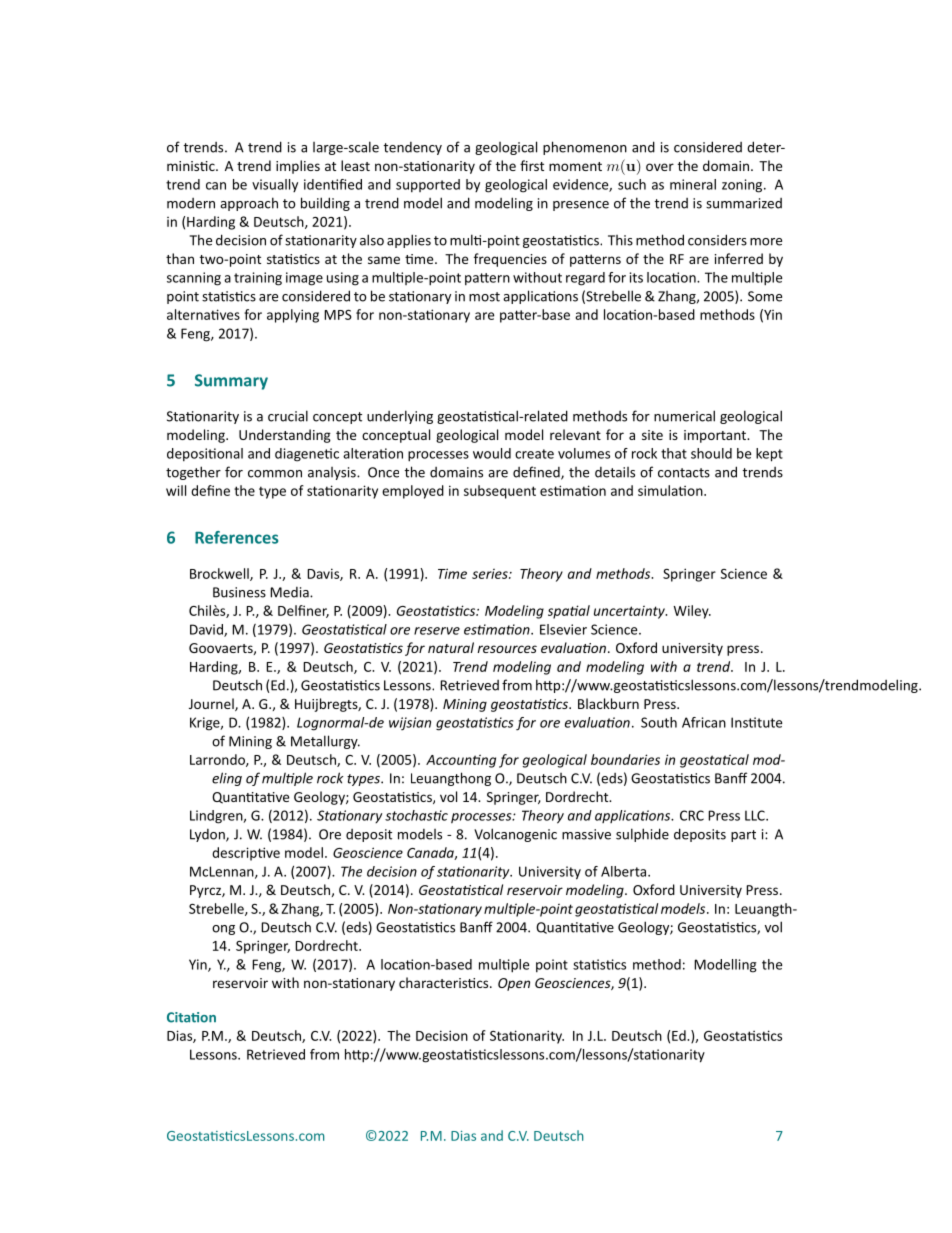 The image size is (952, 1233). Describe the element at coordinates (693, 184) in the screenshot. I see `mineral` at that location.
